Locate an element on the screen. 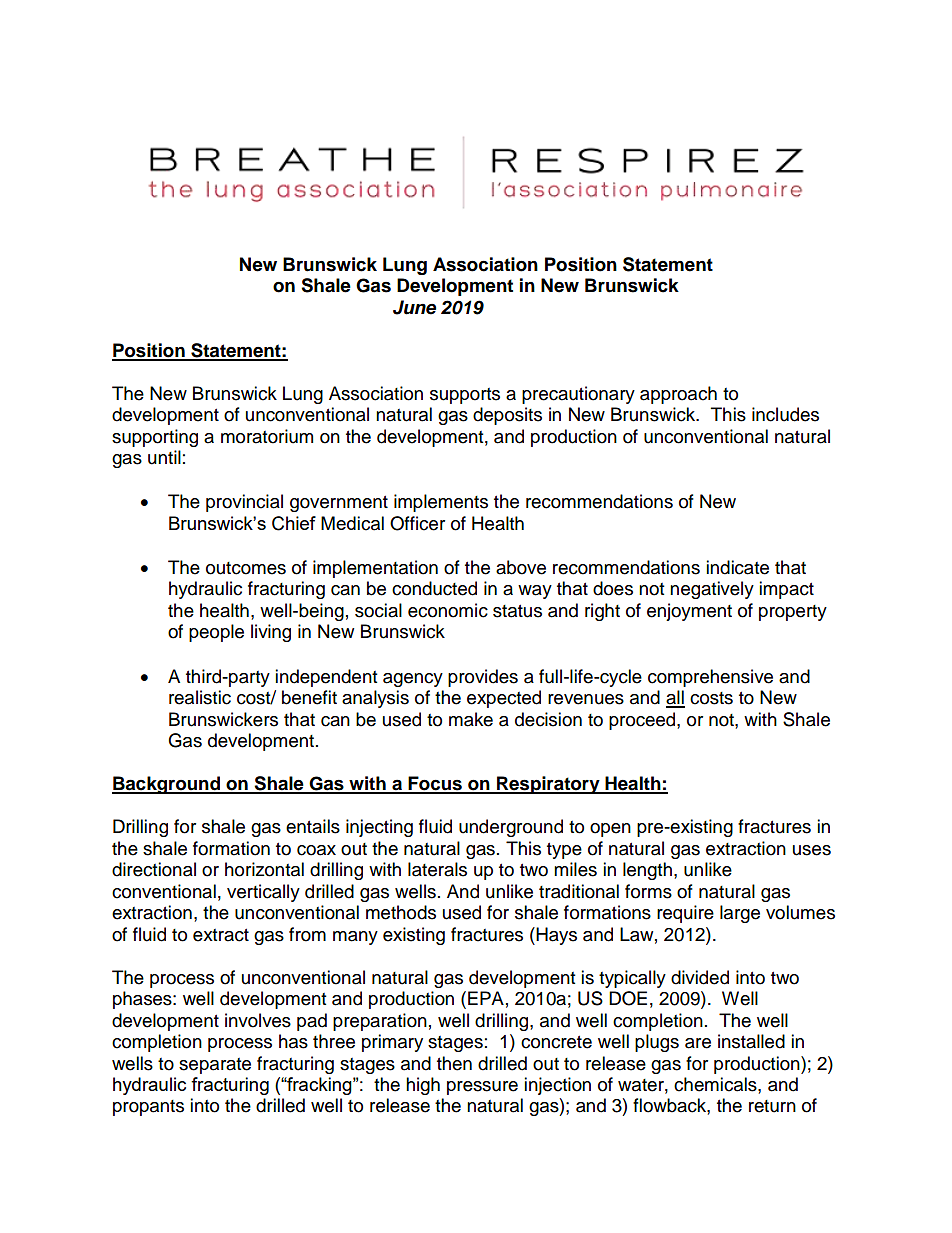 Image resolution: width=952 pixels, height=1233 pixels. separate is located at coordinates (215, 1066).
